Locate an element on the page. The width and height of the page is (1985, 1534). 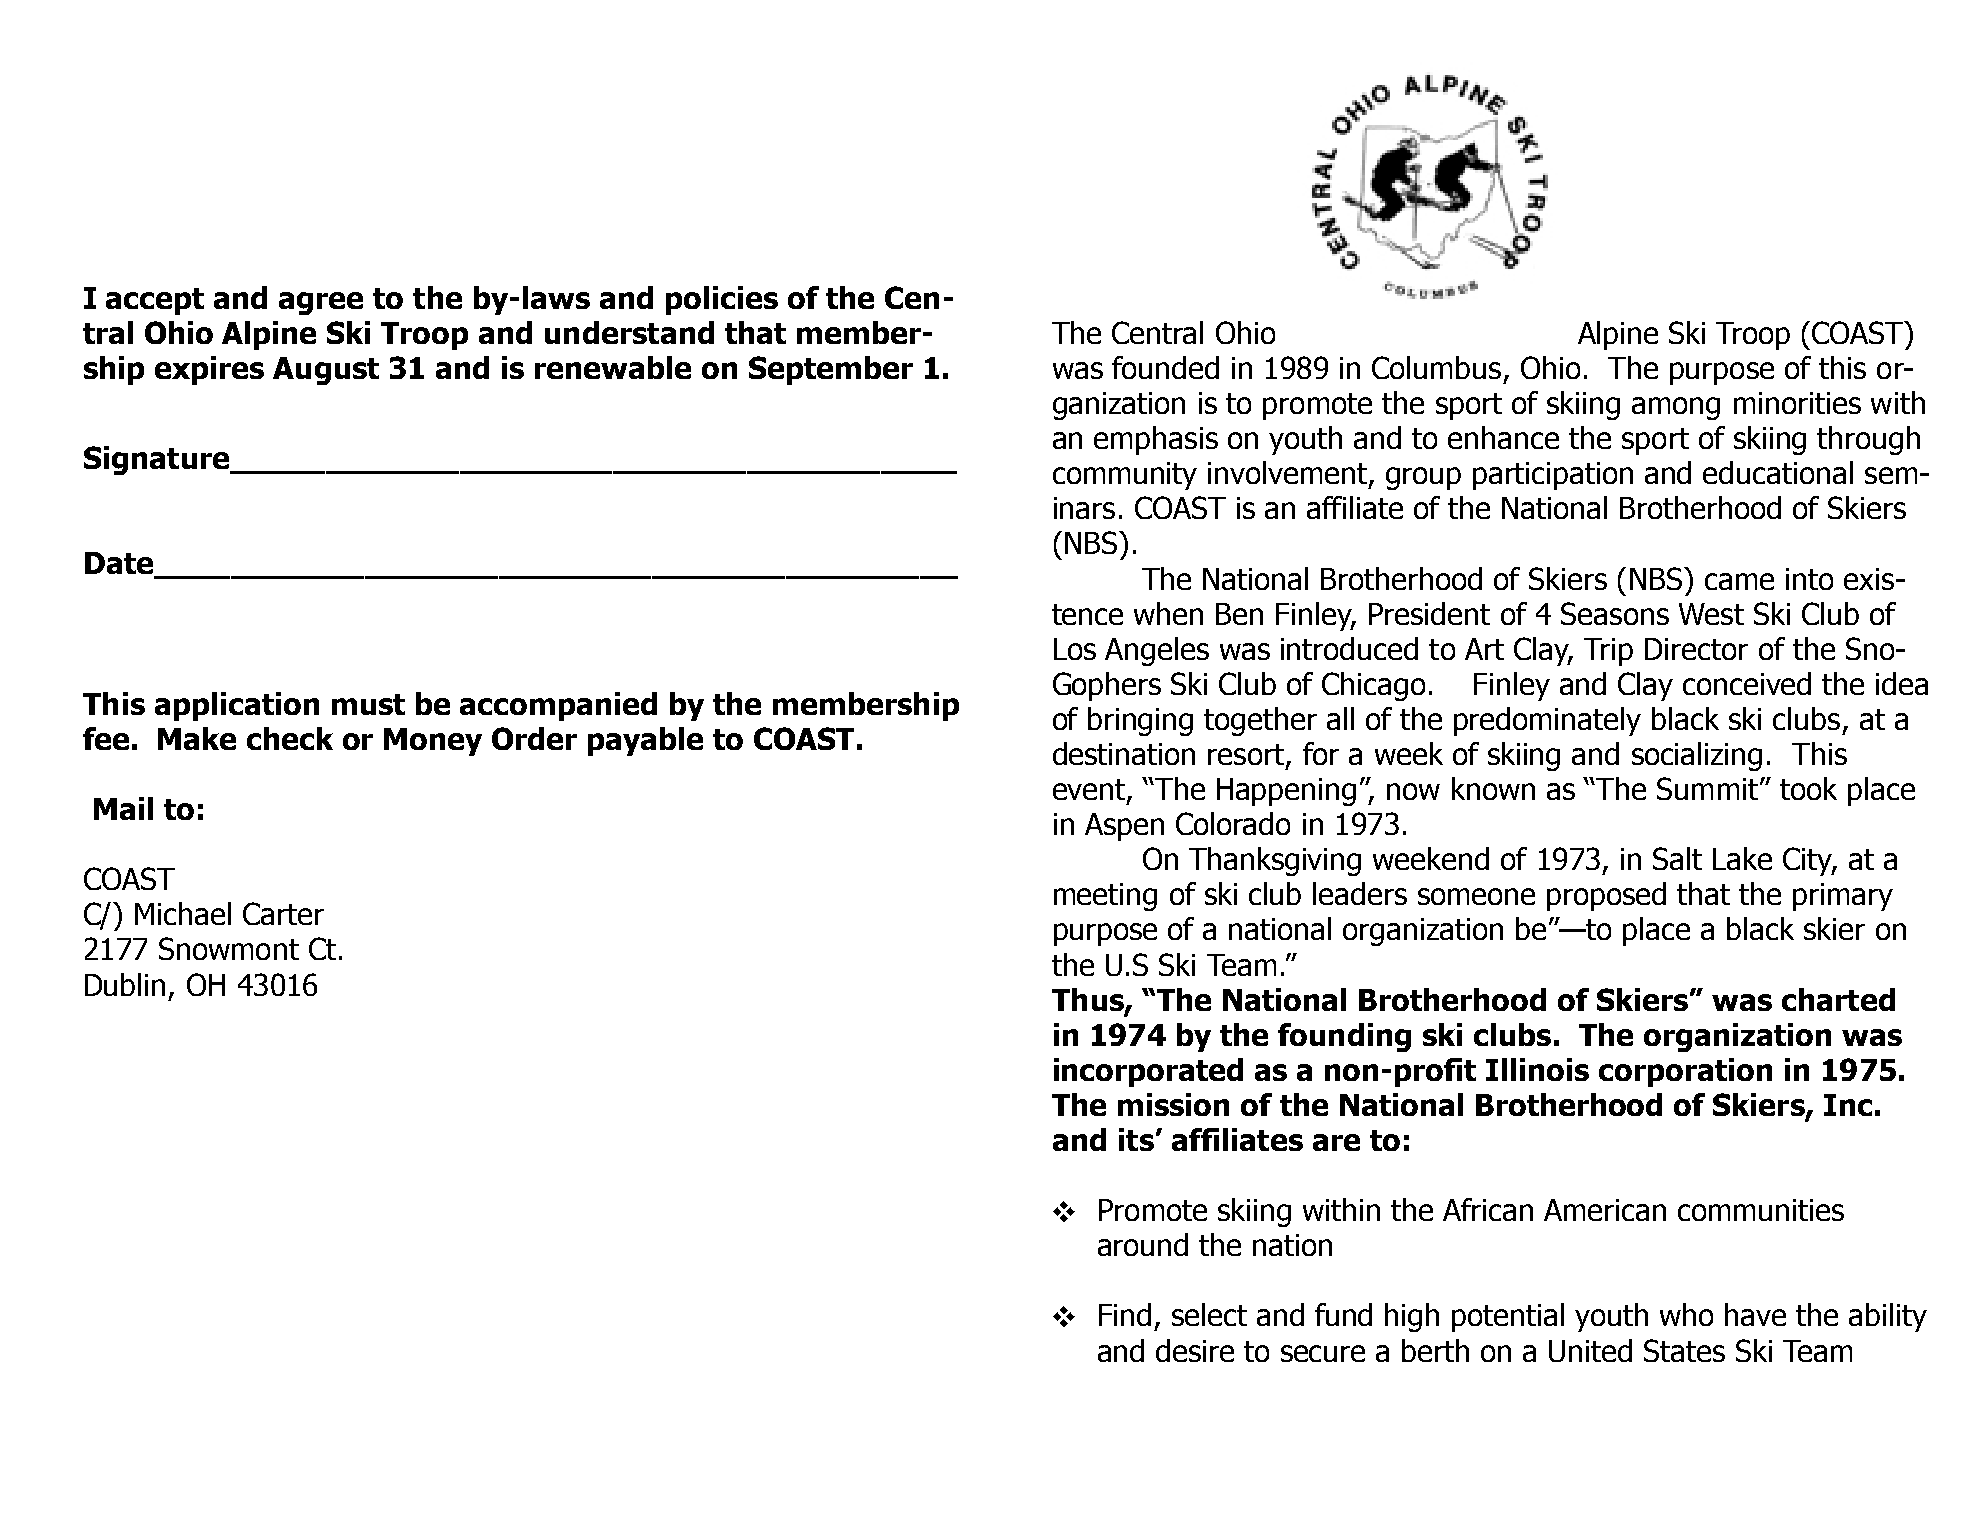
agree is located at coordinates (321, 303).
